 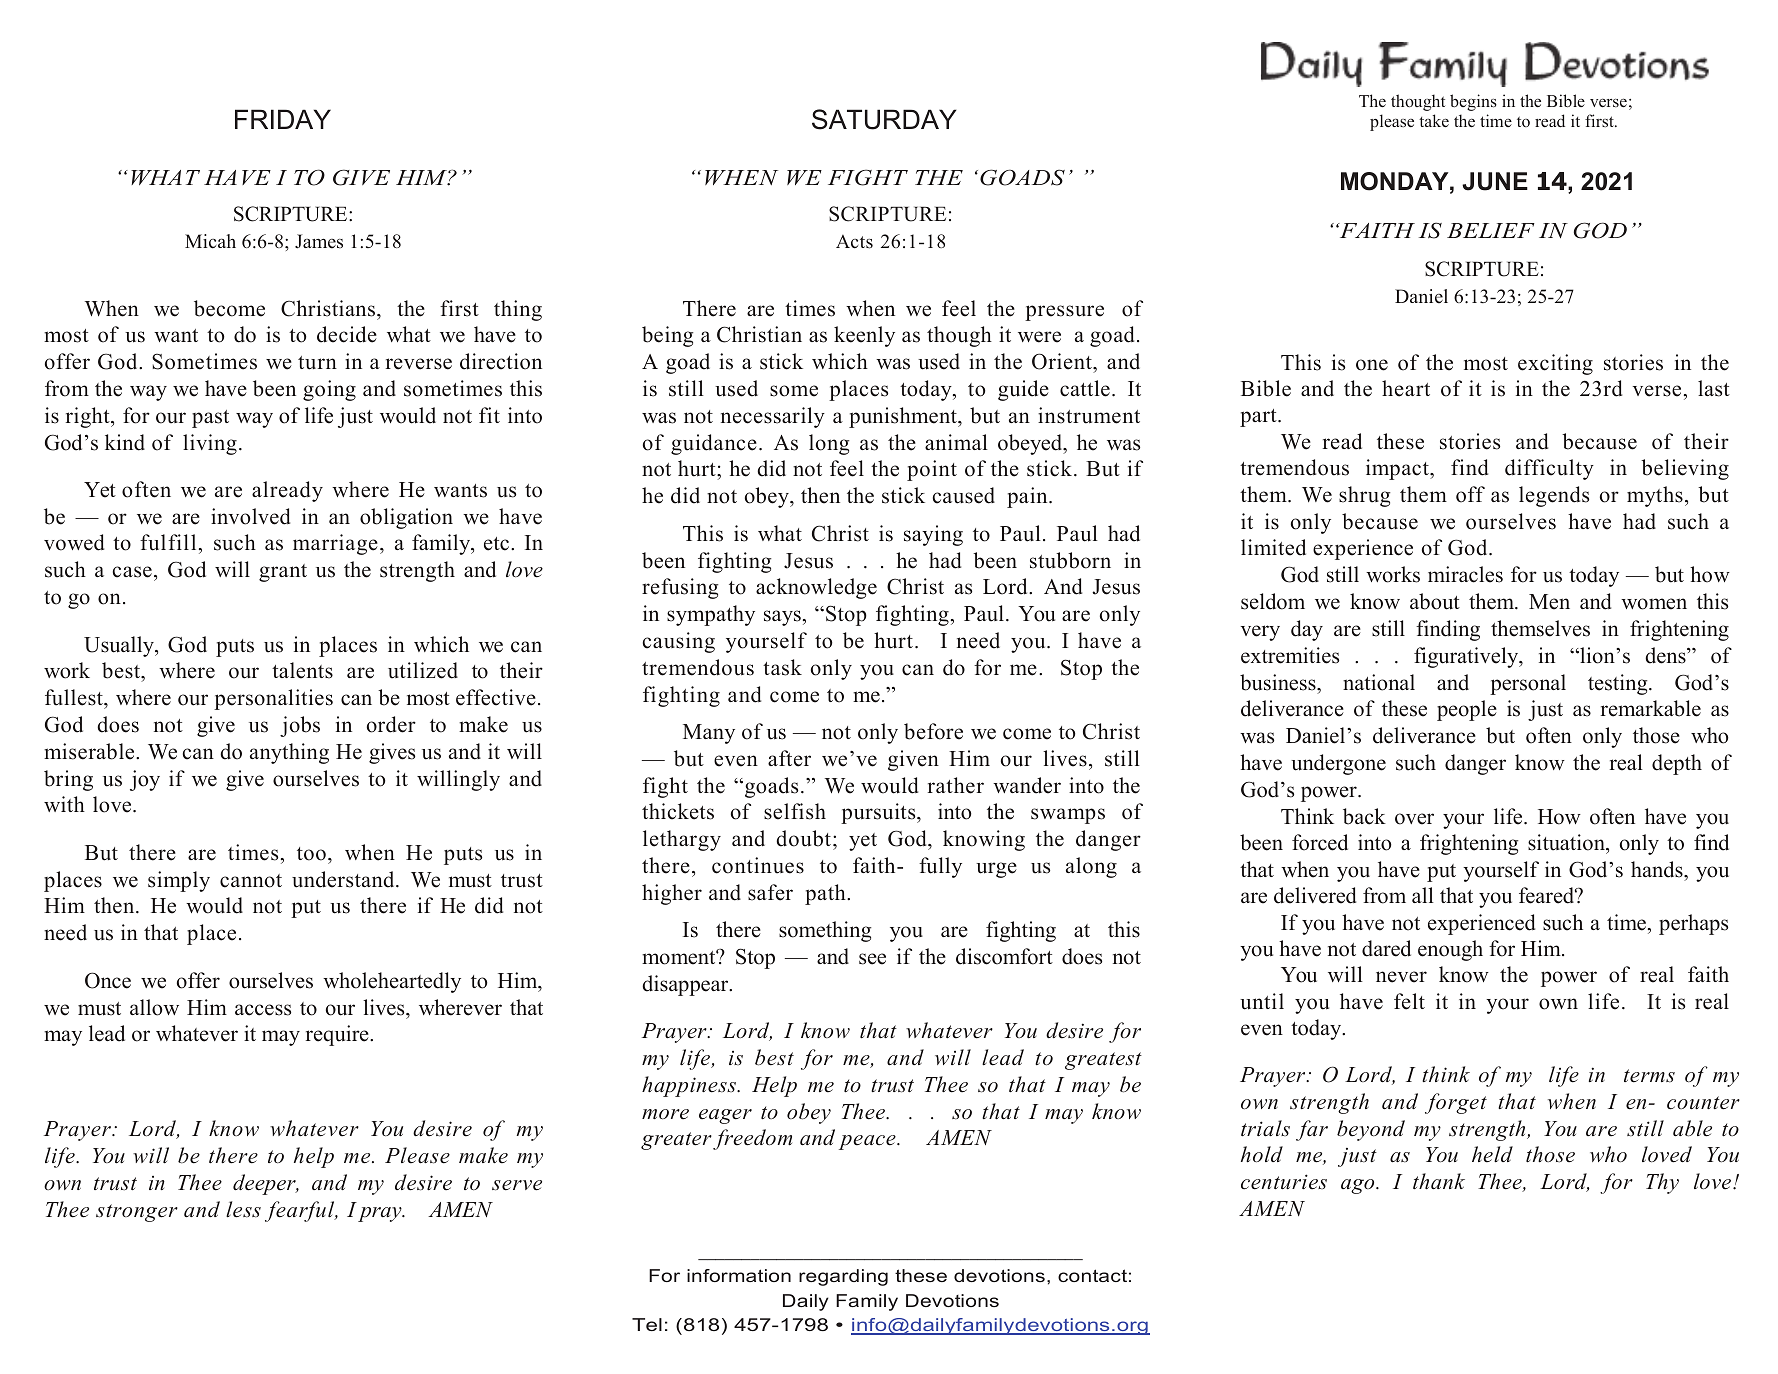 I want to click on jobs, so click(x=300, y=726).
